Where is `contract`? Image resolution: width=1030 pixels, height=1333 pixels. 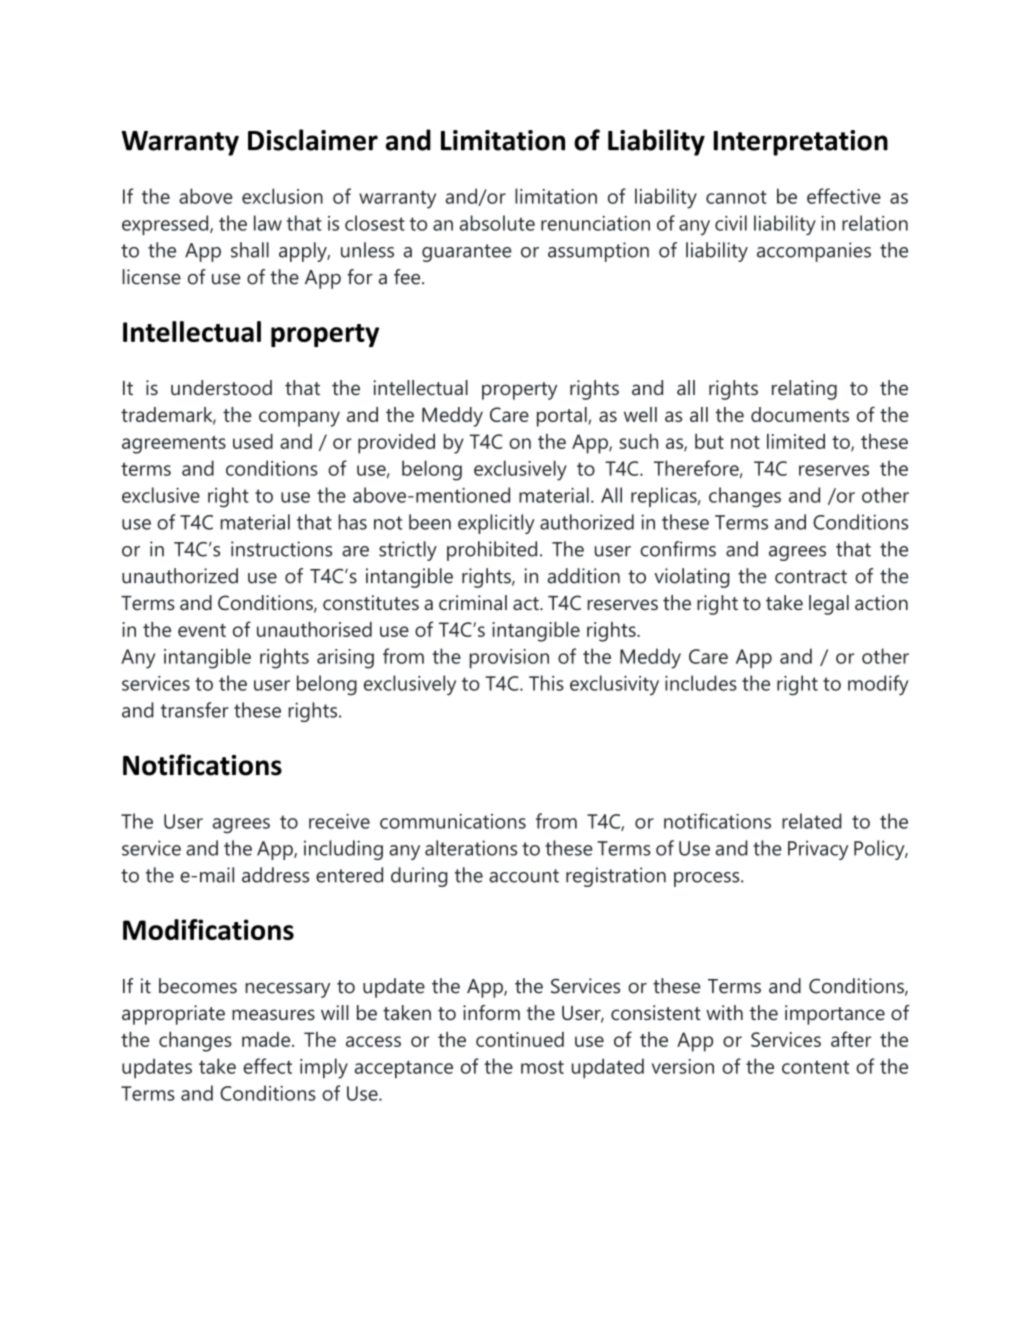 contract is located at coordinates (811, 577).
